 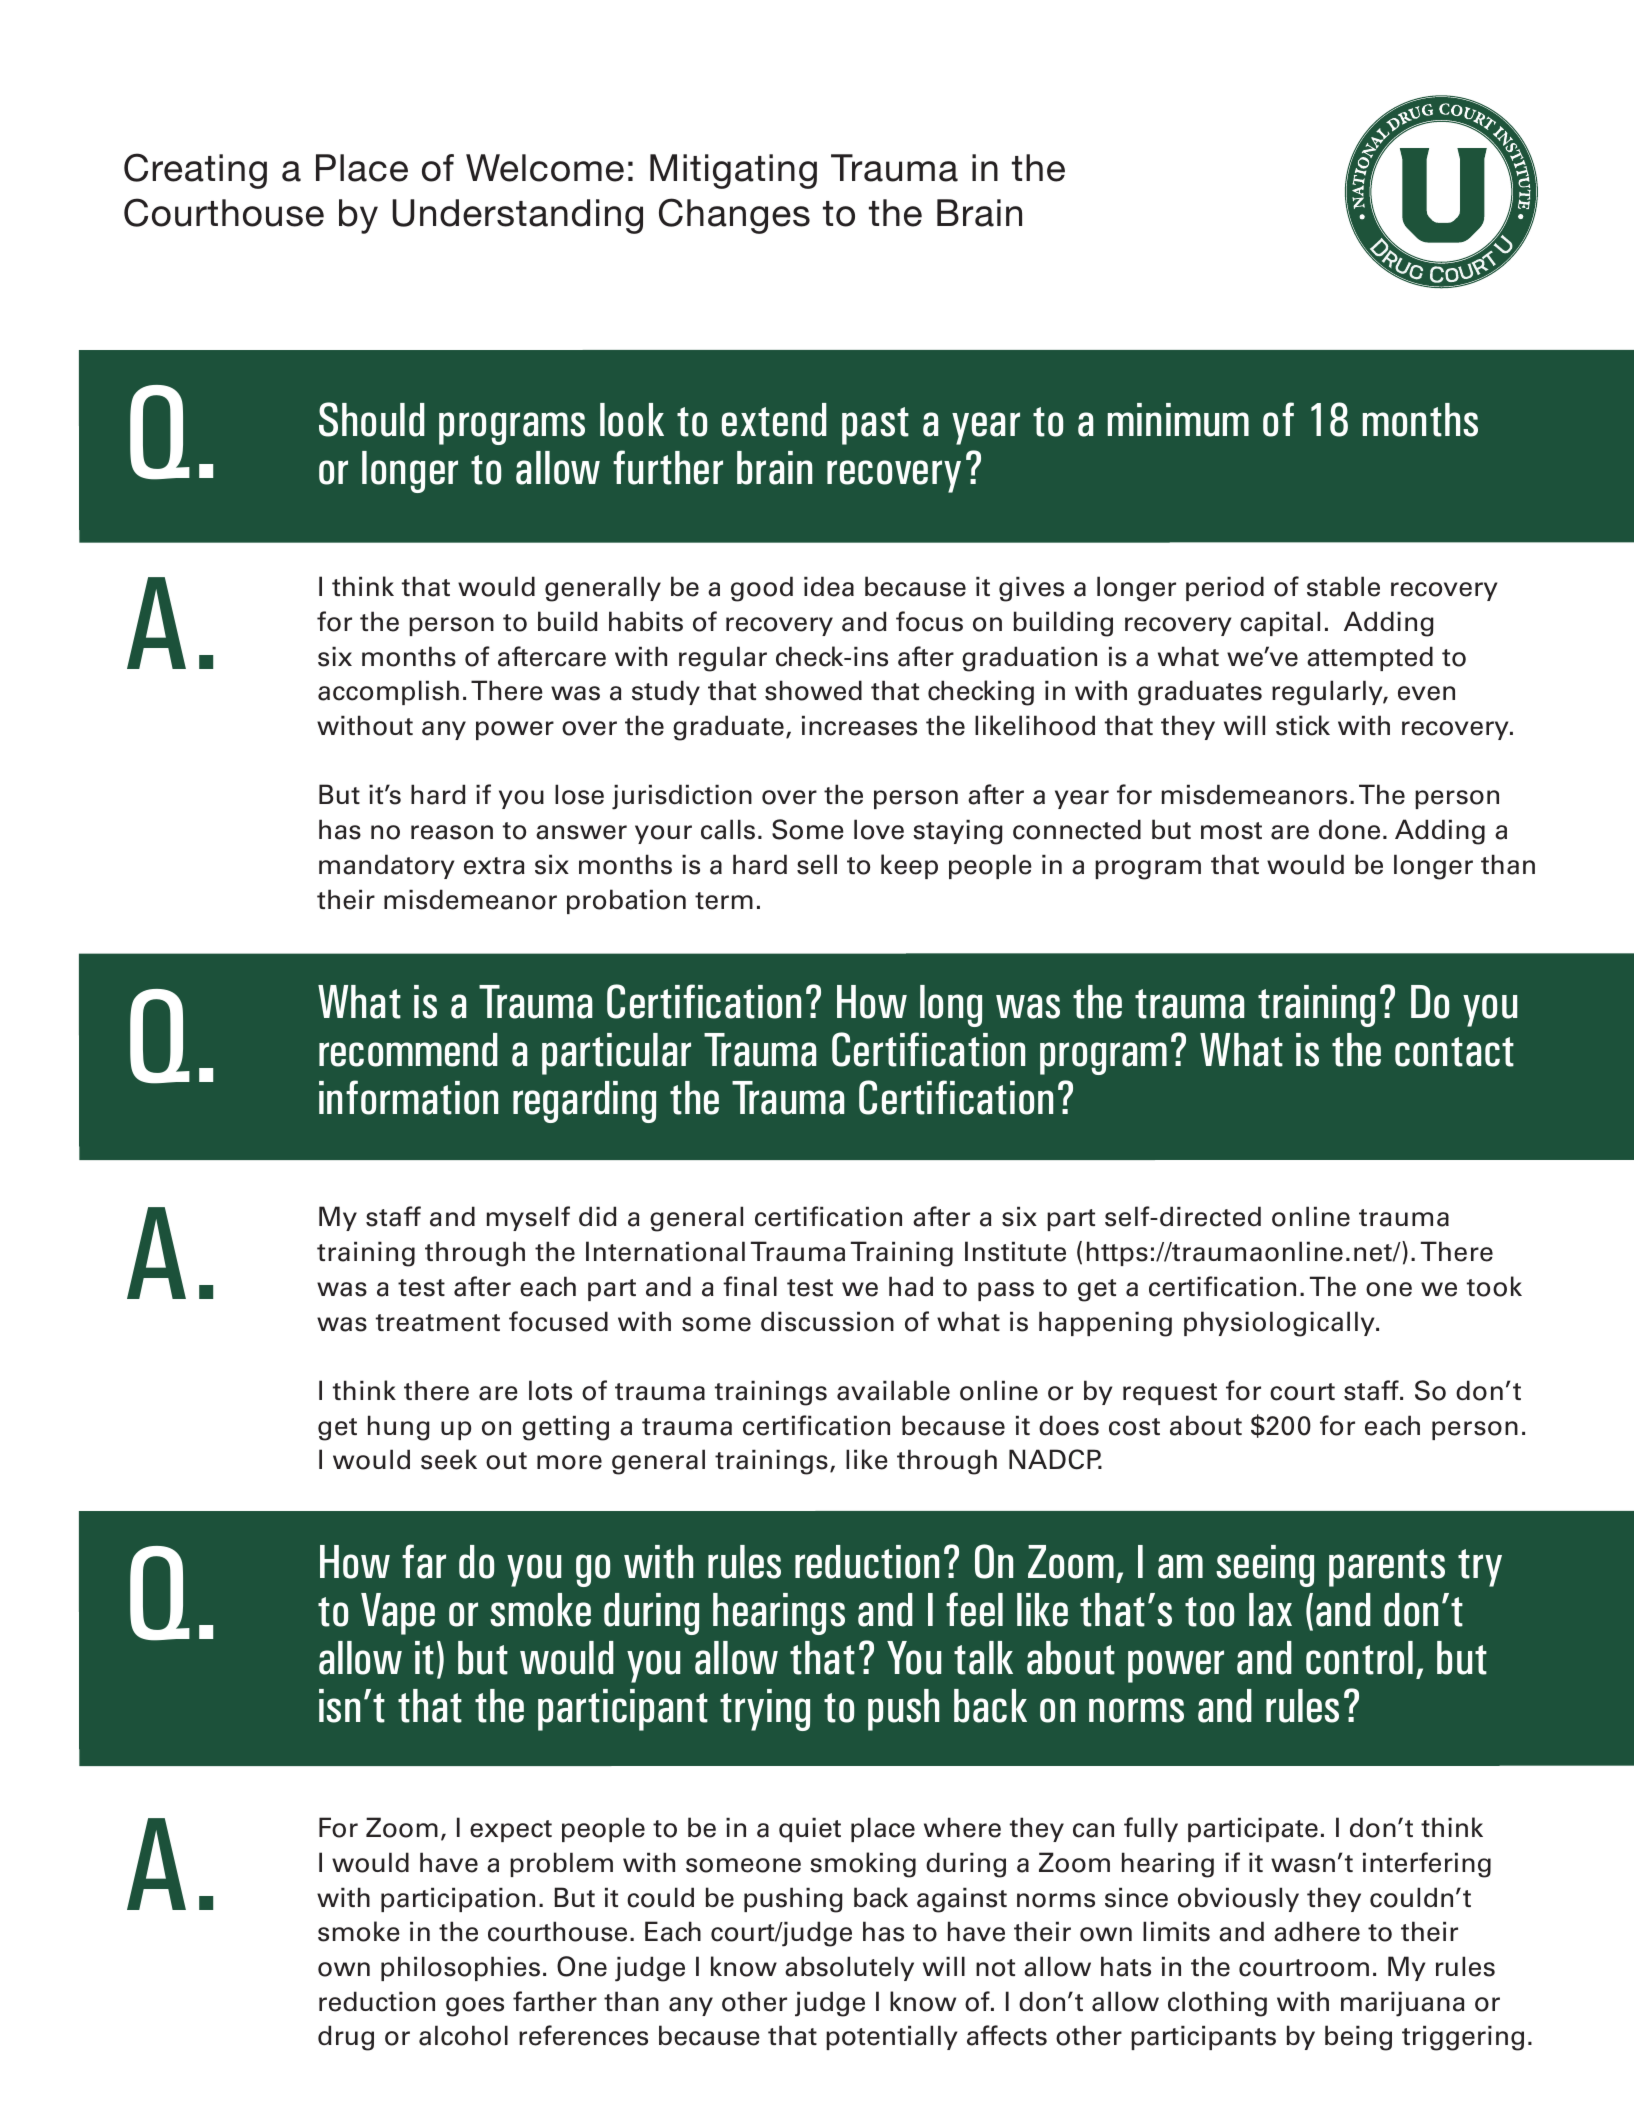 I want to click on minimum, so click(x=1178, y=420).
